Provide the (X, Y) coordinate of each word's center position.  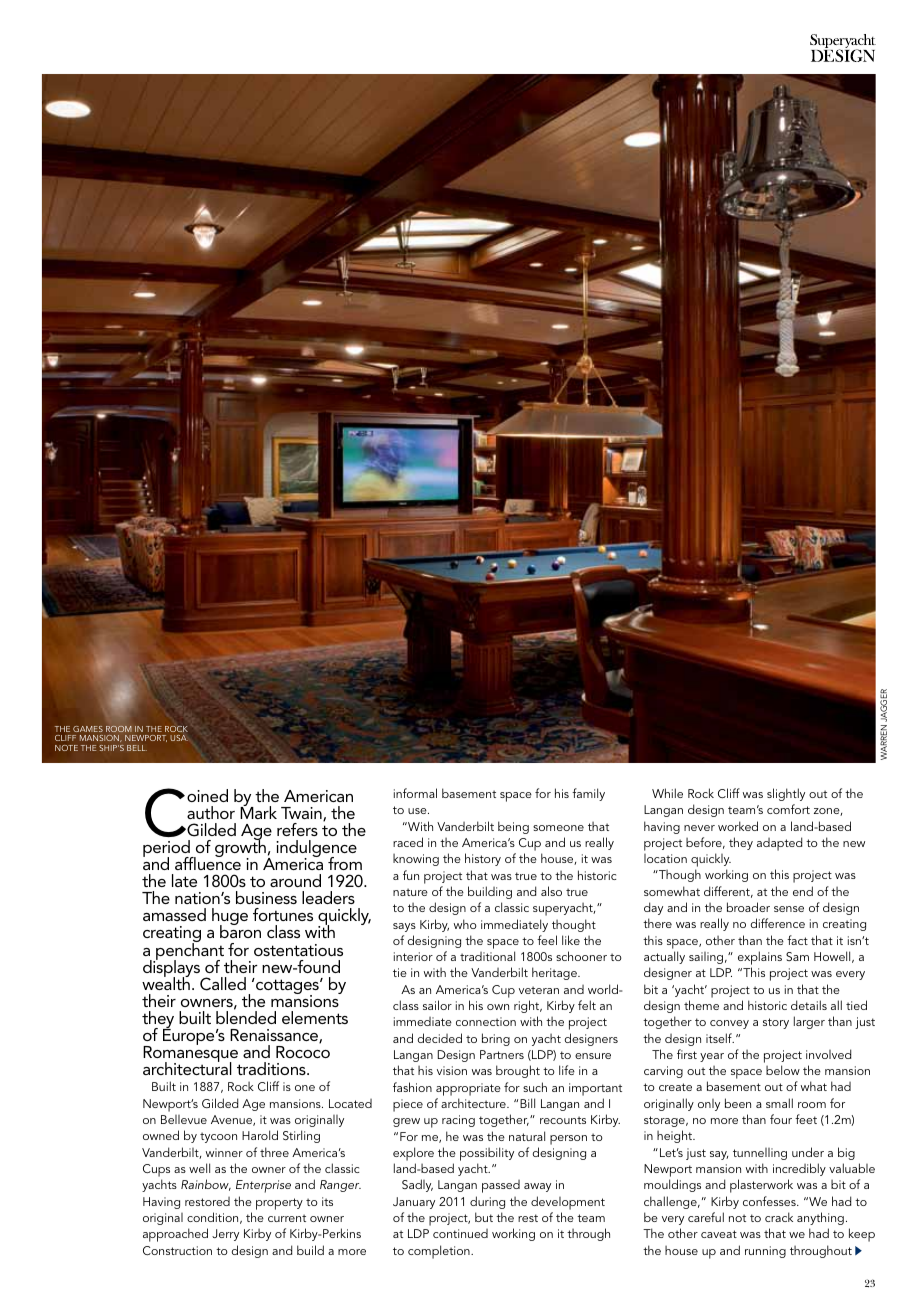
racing (458, 1121)
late (184, 880)
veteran (539, 990)
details (809, 1005)
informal (415, 793)
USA (179, 738)
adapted (779, 844)
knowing (416, 860)
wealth (166, 982)
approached (175, 1235)
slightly (786, 794)
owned (161, 1135)
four (781, 1119)
